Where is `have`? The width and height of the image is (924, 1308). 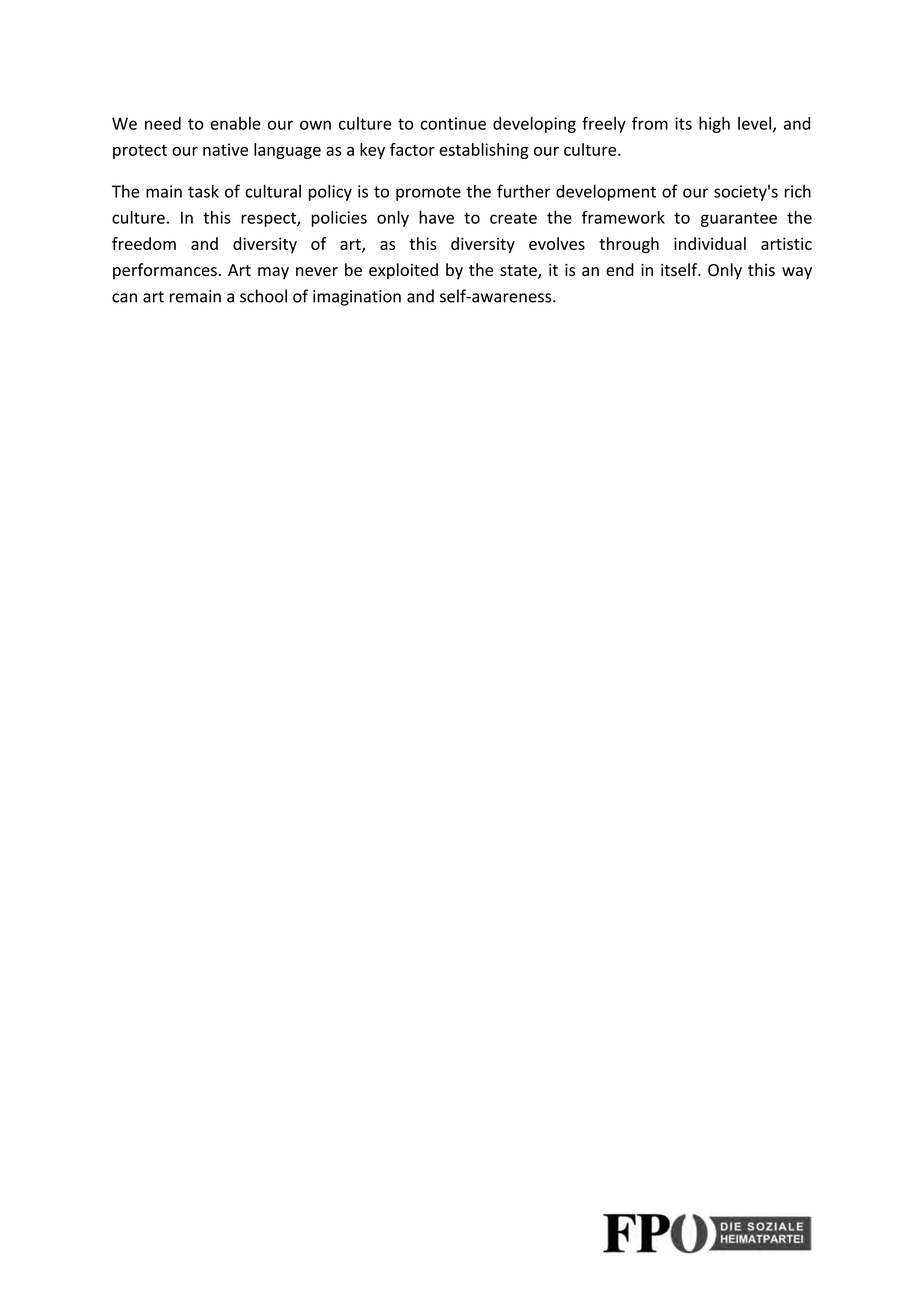 have is located at coordinates (436, 217).
